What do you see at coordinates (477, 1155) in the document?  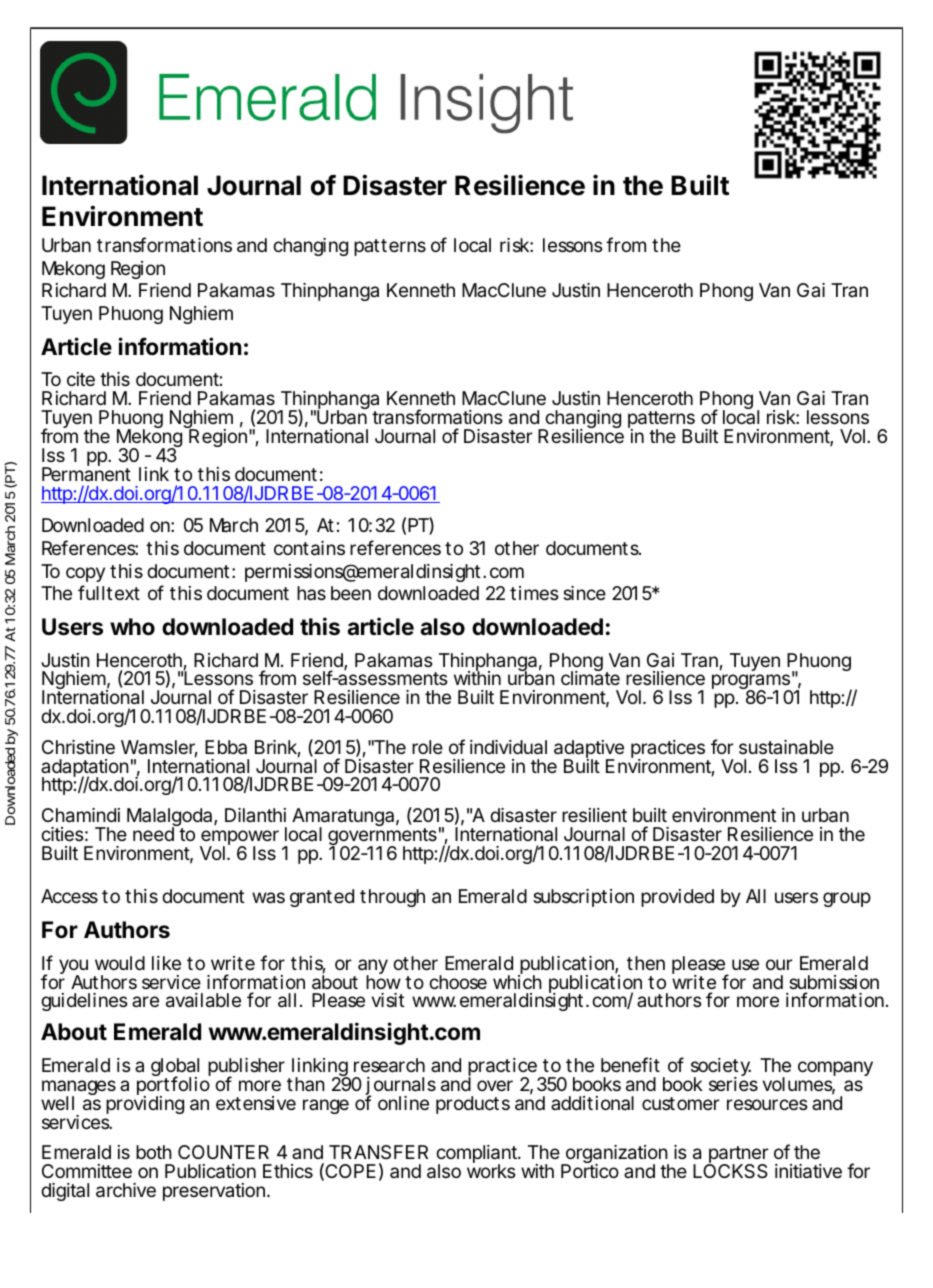 I see `compliant` at bounding box center [477, 1155].
